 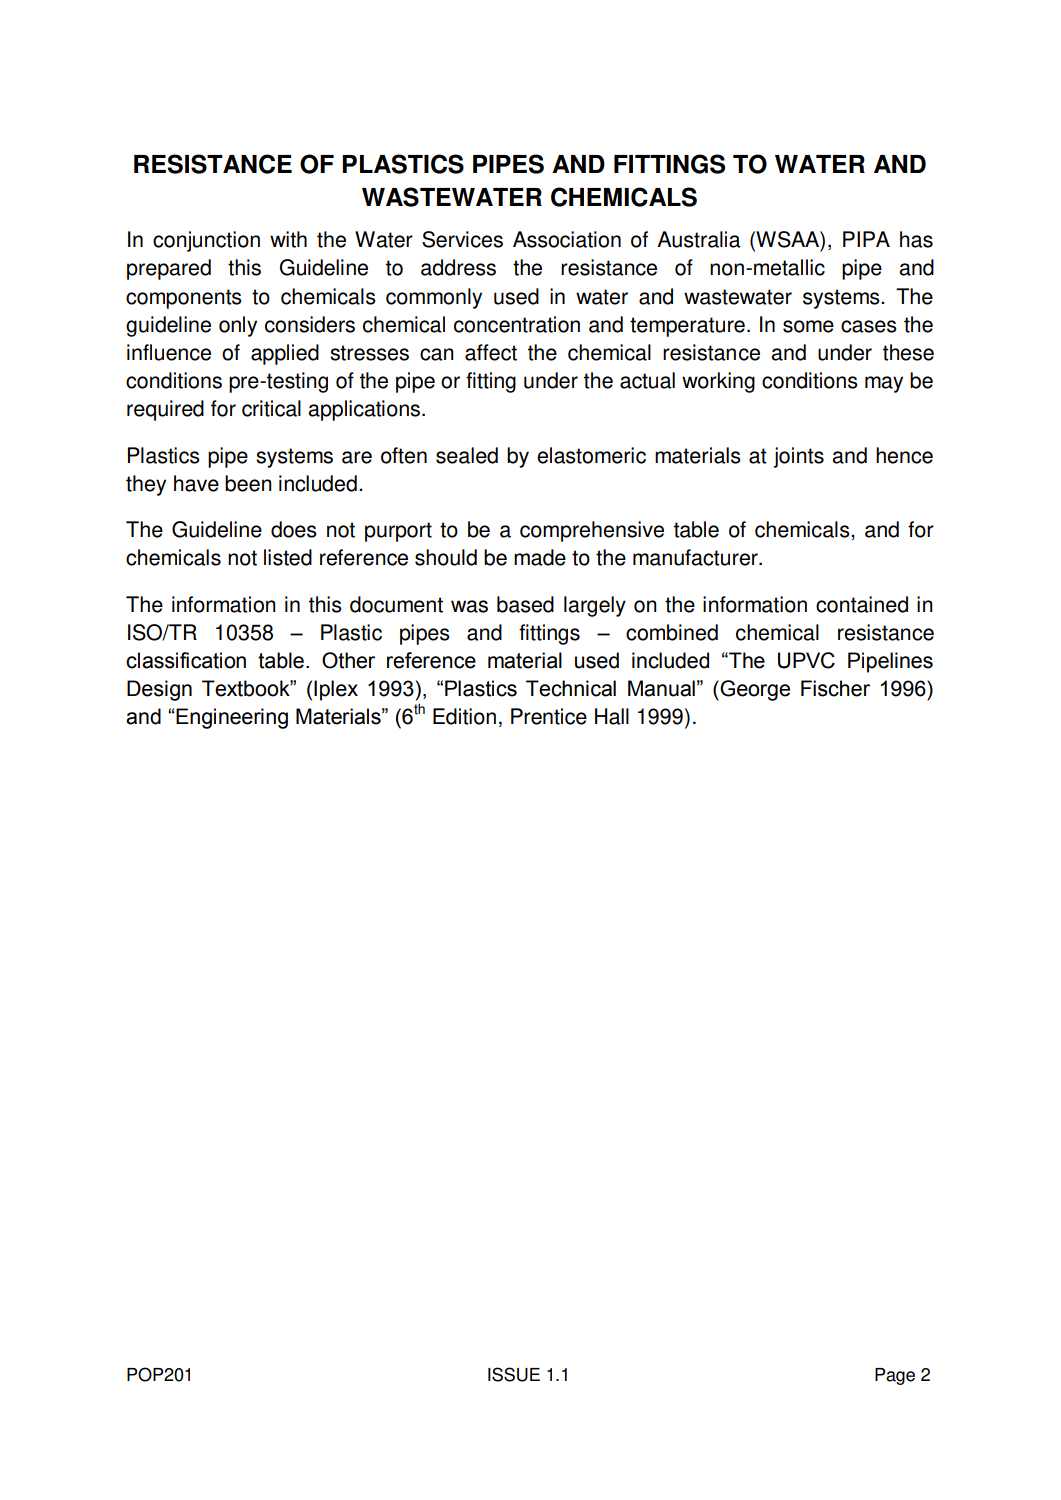 I want to click on UPVC, so click(x=806, y=660).
